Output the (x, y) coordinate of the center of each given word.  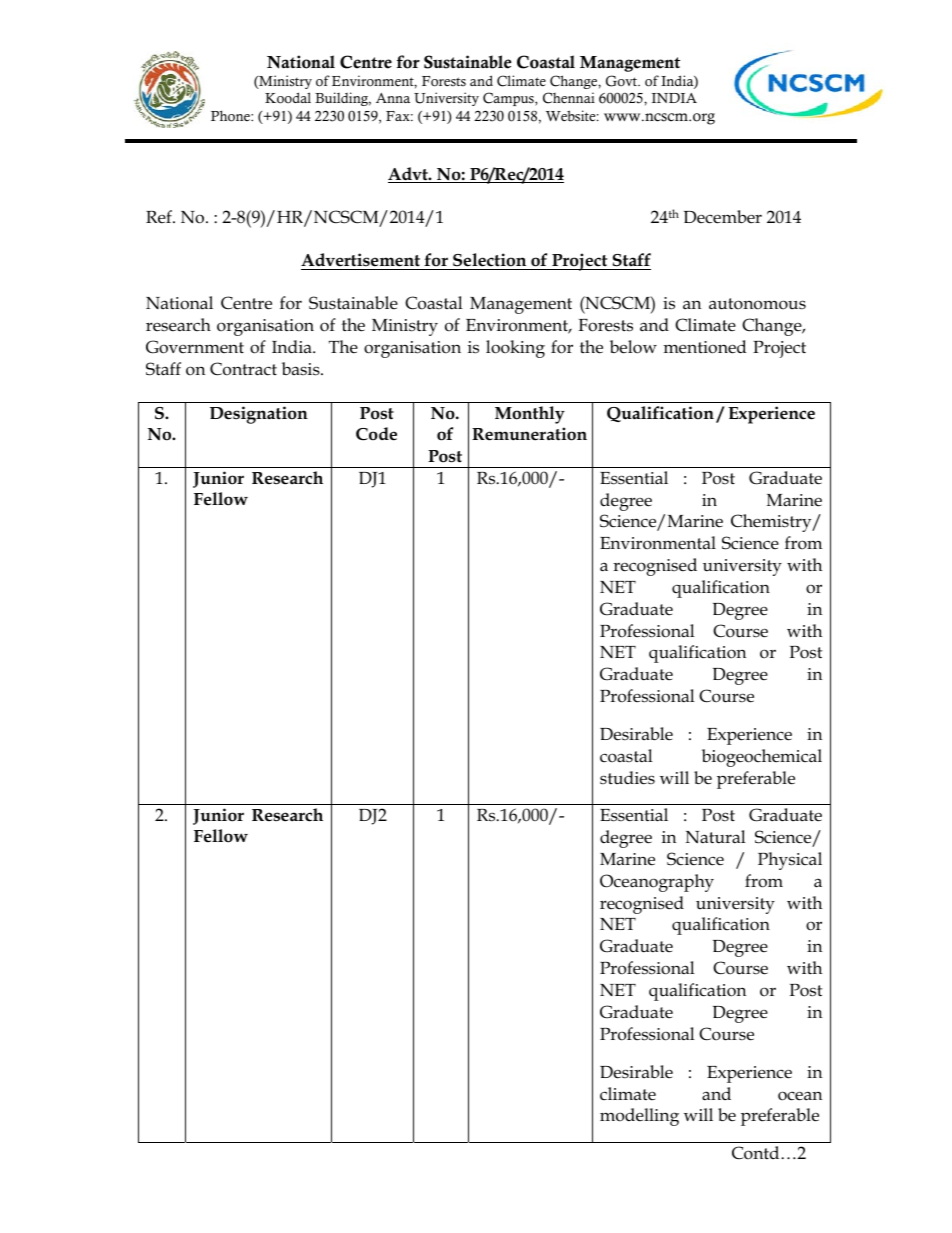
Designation (259, 415)
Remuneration (529, 434)
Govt (622, 81)
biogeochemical (762, 758)
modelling (639, 1117)
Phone (231, 116)
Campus (509, 99)
